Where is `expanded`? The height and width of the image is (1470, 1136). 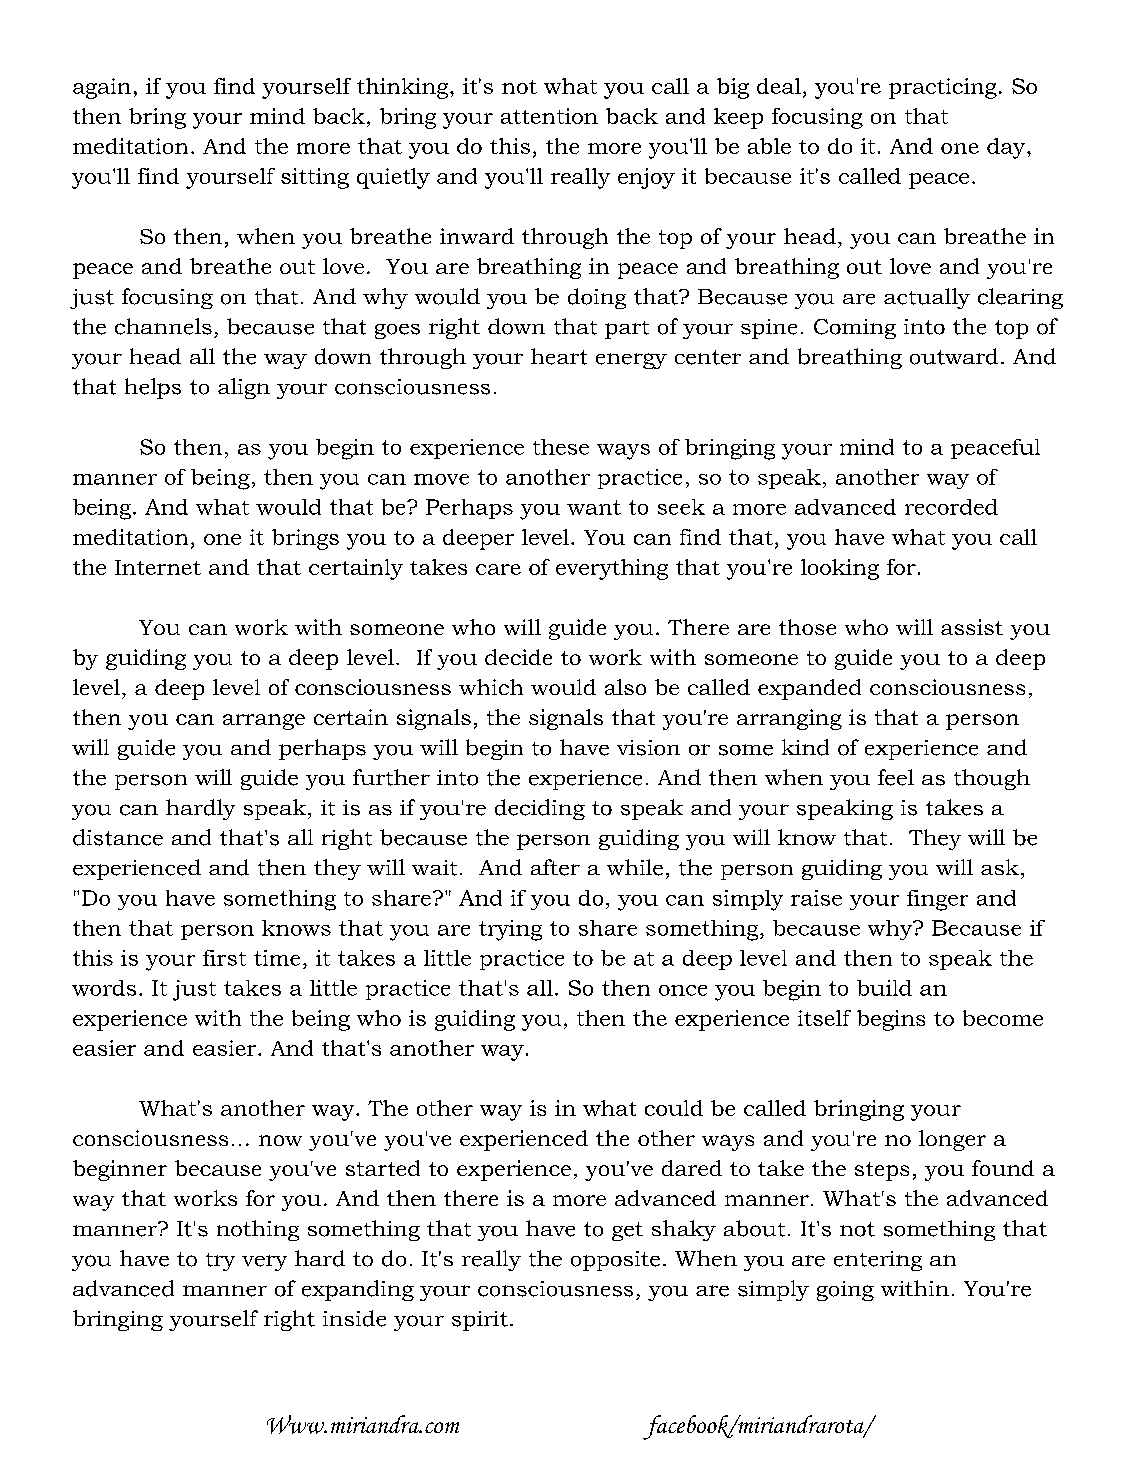
expanded is located at coordinates (809, 689).
